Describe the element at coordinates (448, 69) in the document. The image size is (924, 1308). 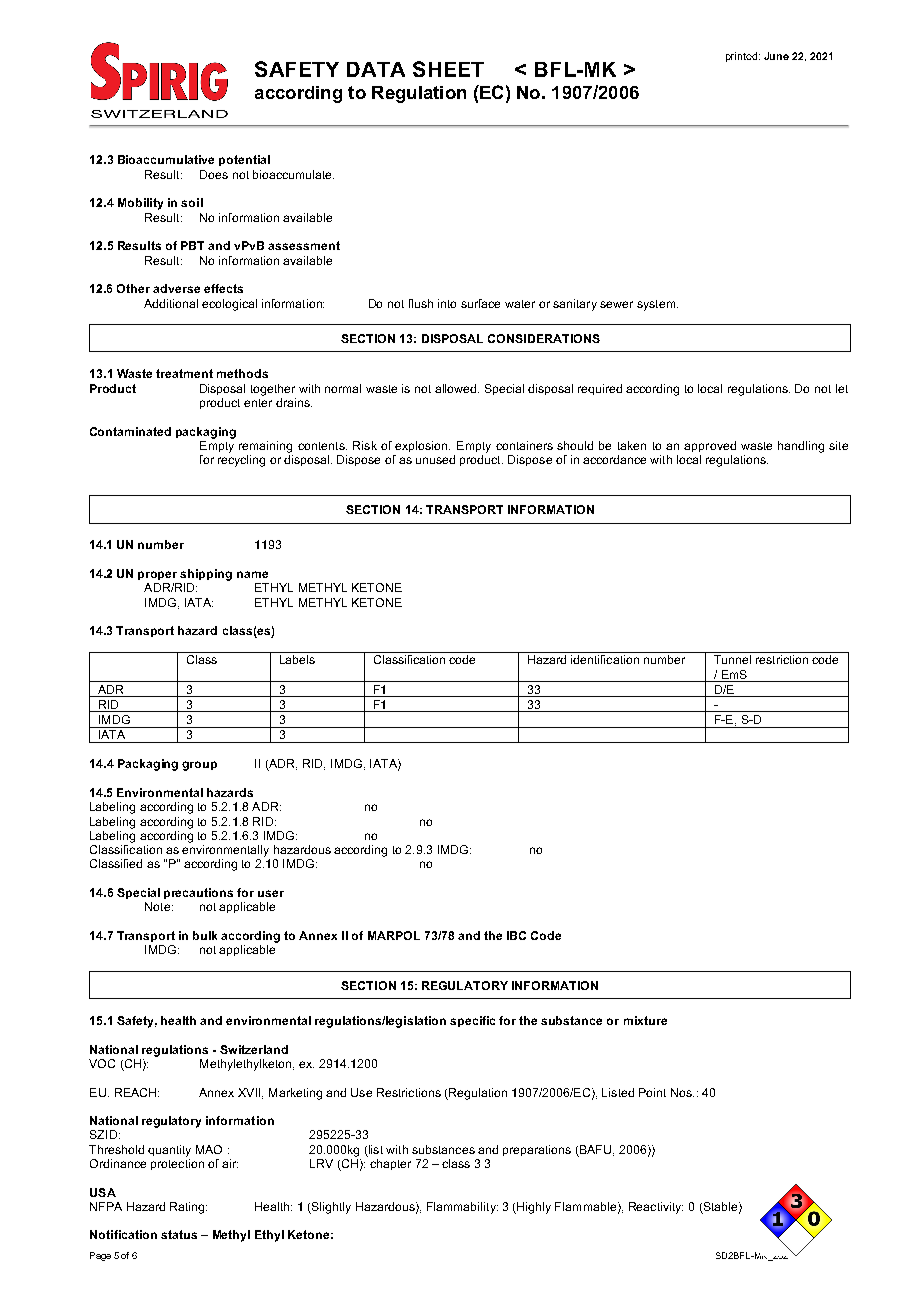
I see `SHEET` at that location.
